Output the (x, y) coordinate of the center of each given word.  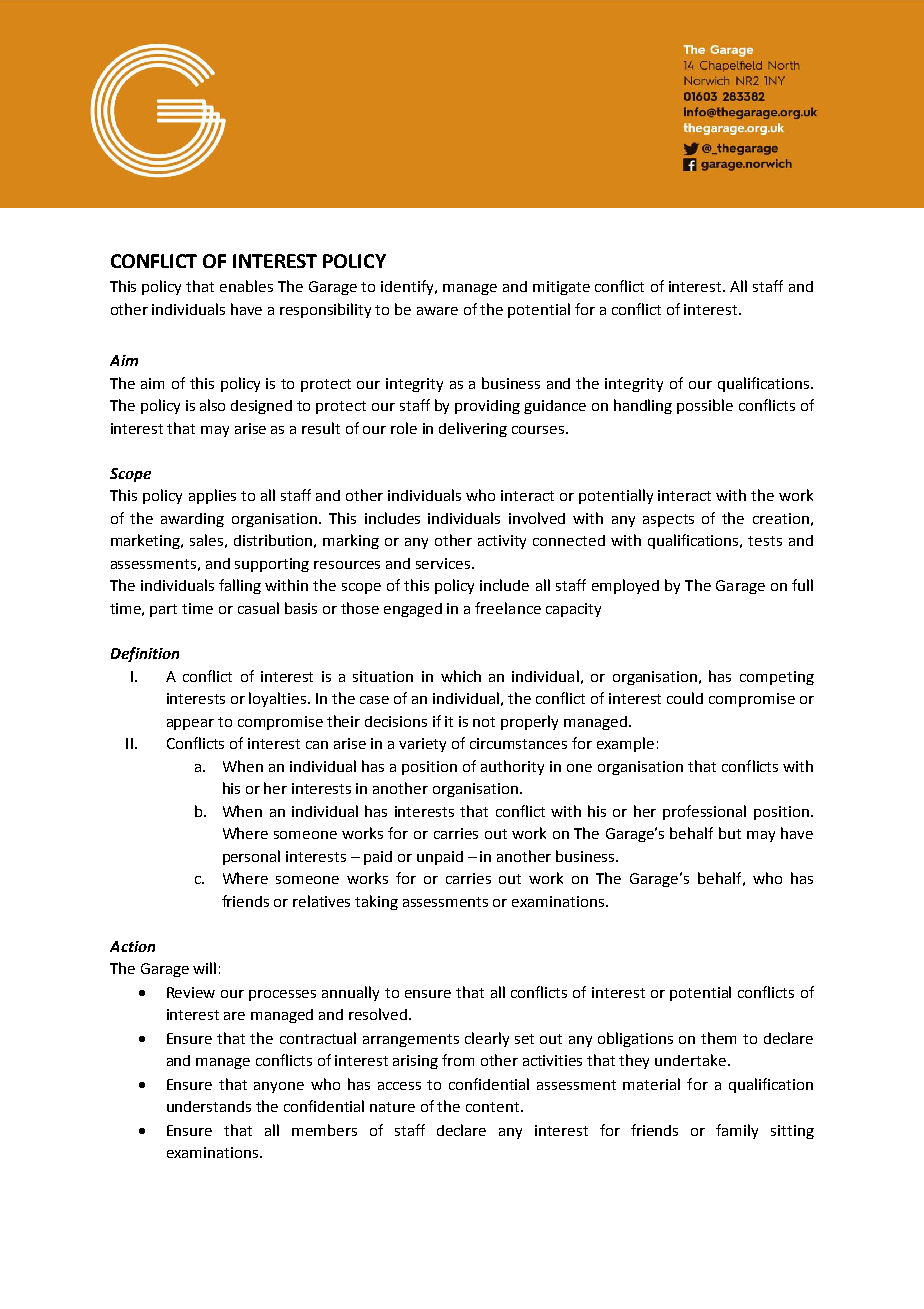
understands (209, 1106)
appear (190, 724)
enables (246, 286)
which (461, 676)
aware (437, 311)
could (685, 698)
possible (705, 406)
